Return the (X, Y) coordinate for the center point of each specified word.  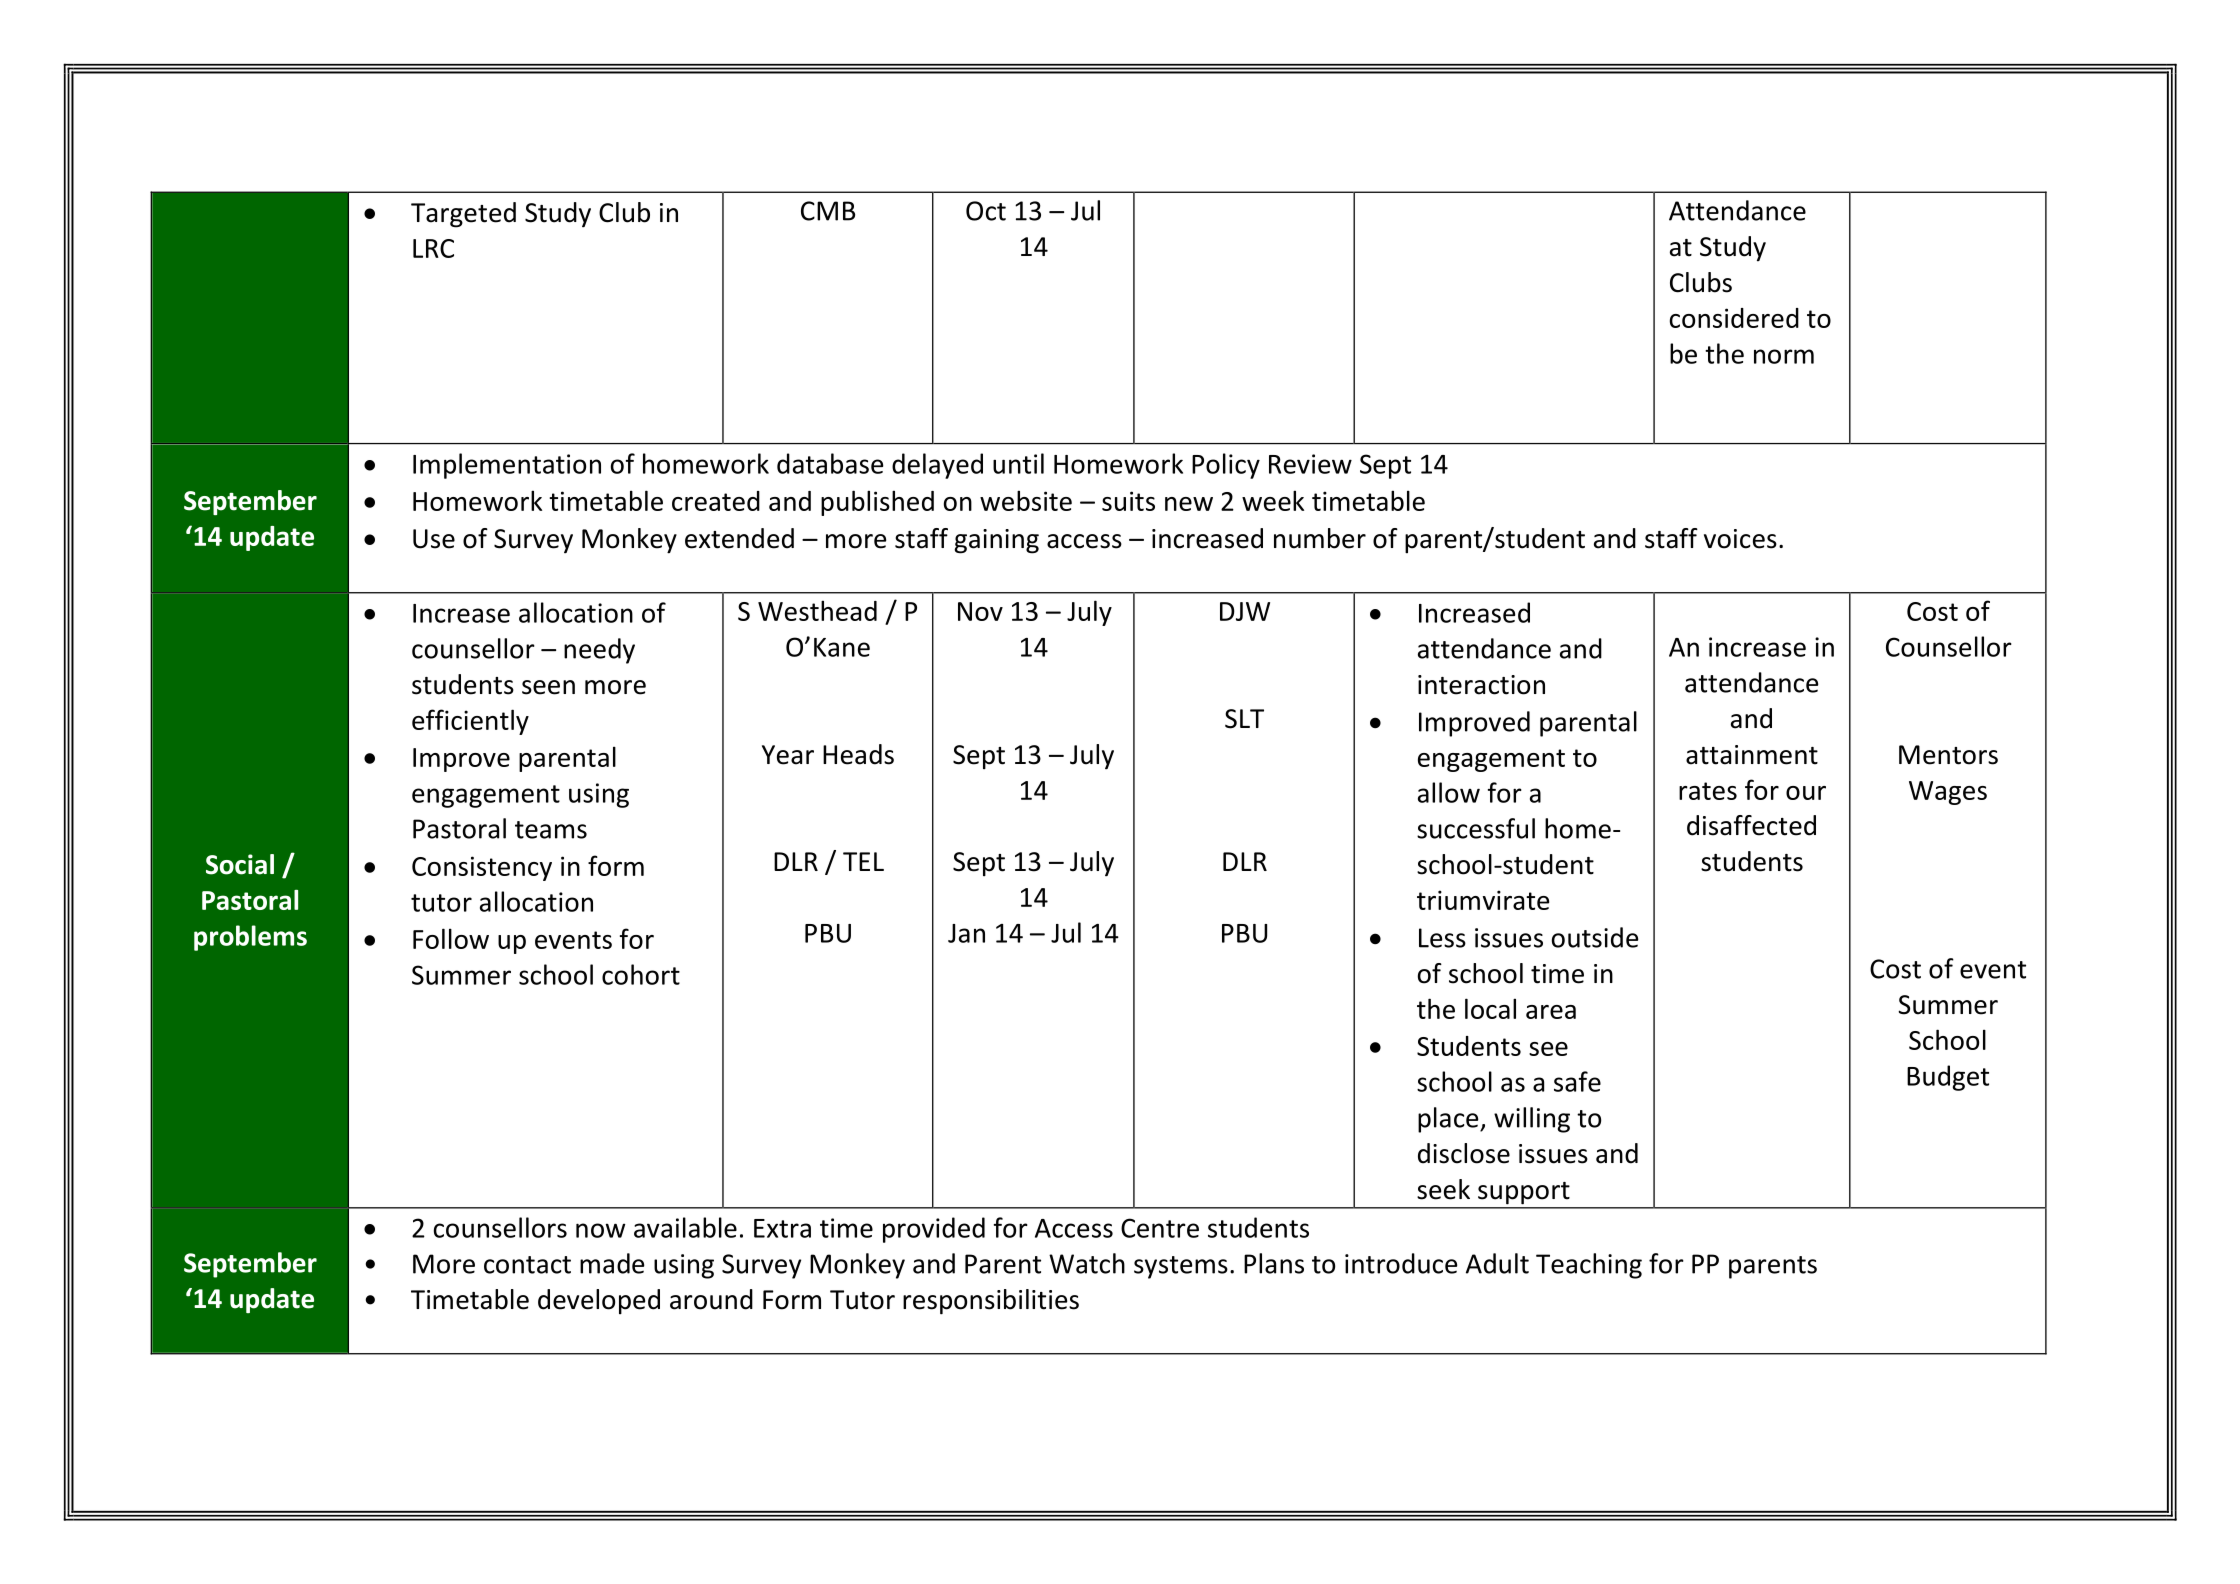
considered (1734, 318)
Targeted (463, 215)
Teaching (1589, 1266)
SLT (1244, 719)
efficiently (470, 722)
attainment (1752, 755)
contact (527, 1265)
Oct (986, 211)
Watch (1087, 1263)
